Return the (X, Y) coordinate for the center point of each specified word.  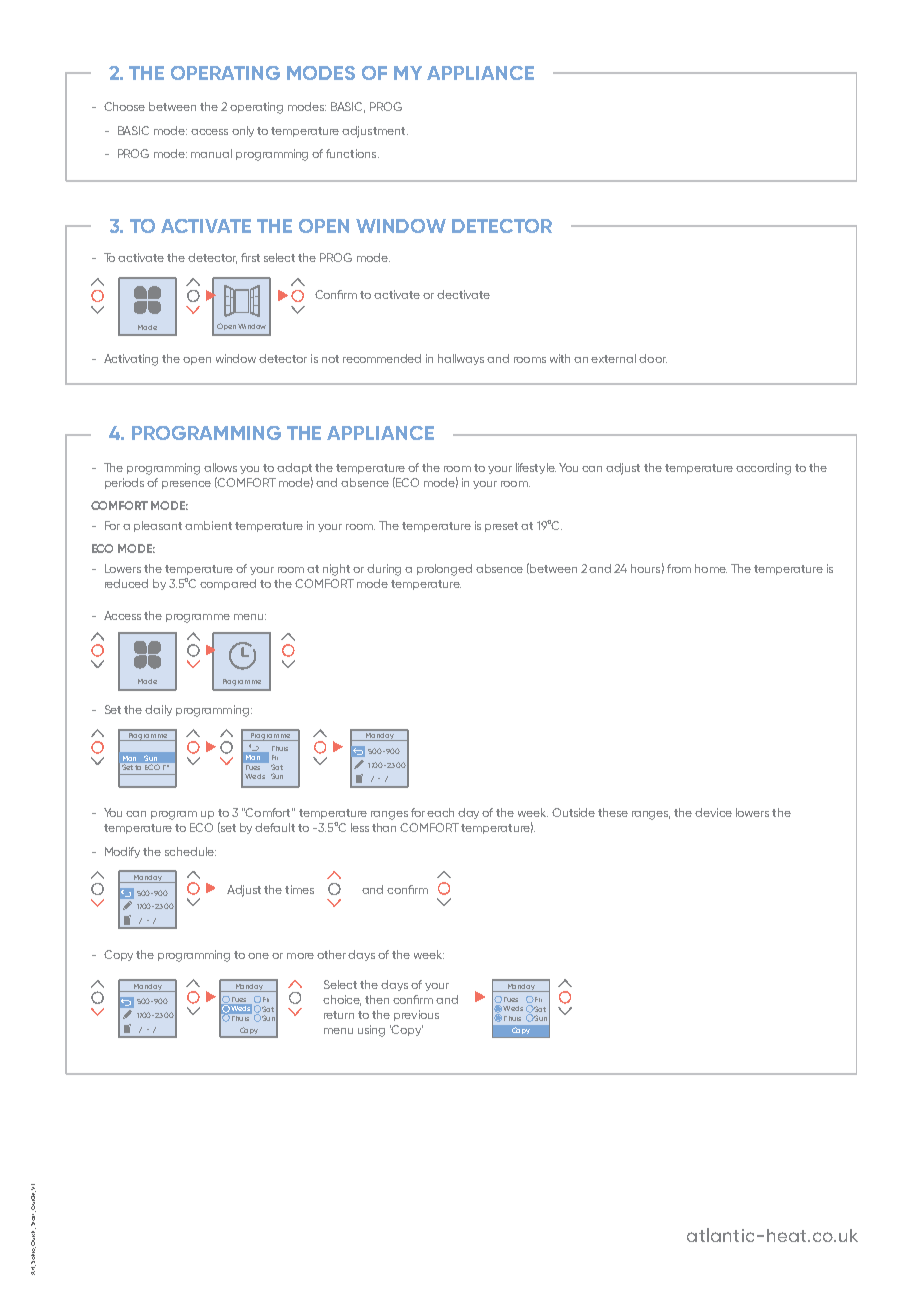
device (713, 812)
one (258, 956)
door (653, 358)
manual (211, 153)
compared (228, 584)
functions (352, 153)
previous (416, 1015)
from (679, 568)
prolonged (444, 570)
